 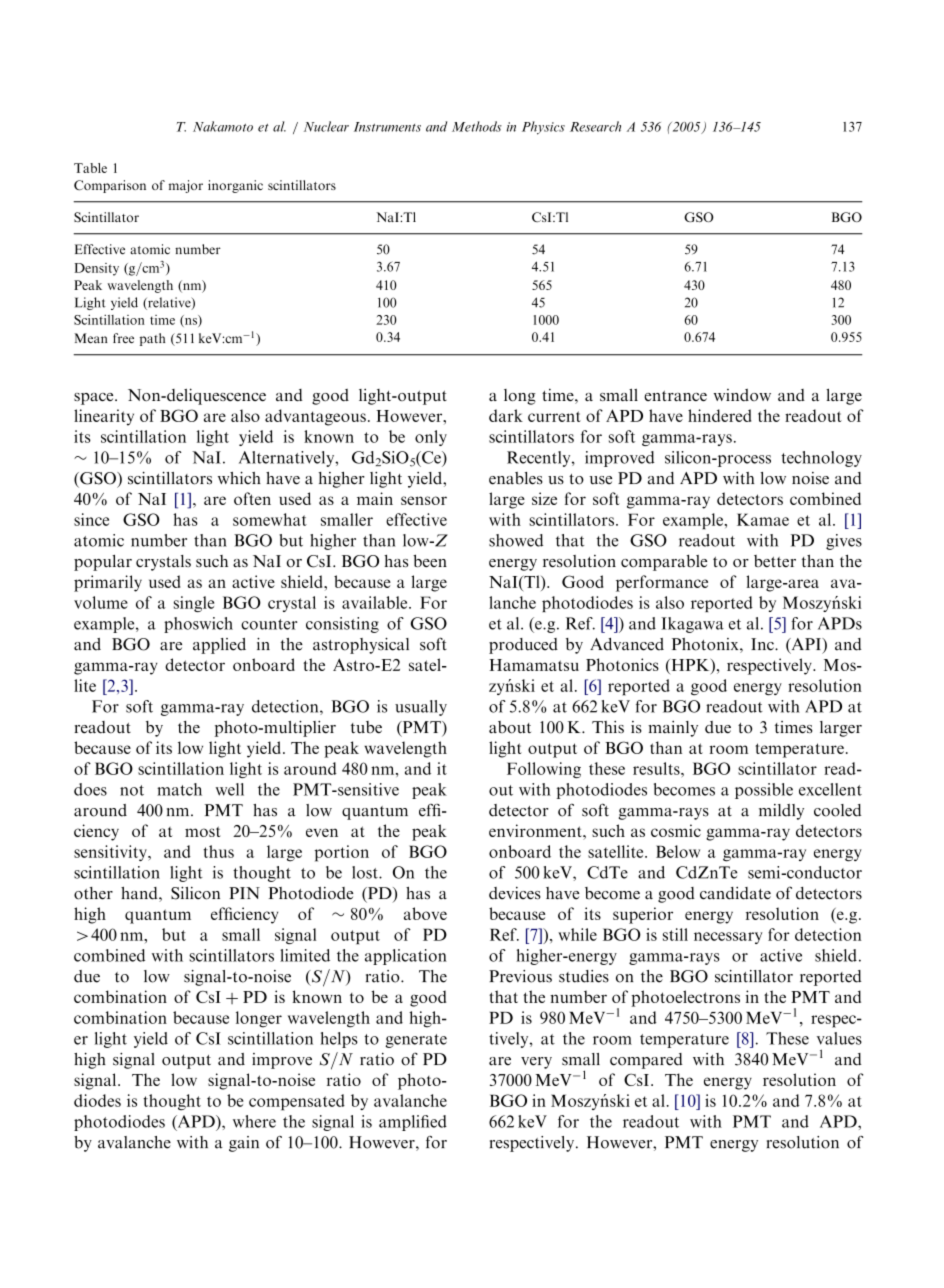 What do you see at coordinates (186, 186) in the screenshot?
I see `major` at bounding box center [186, 186].
